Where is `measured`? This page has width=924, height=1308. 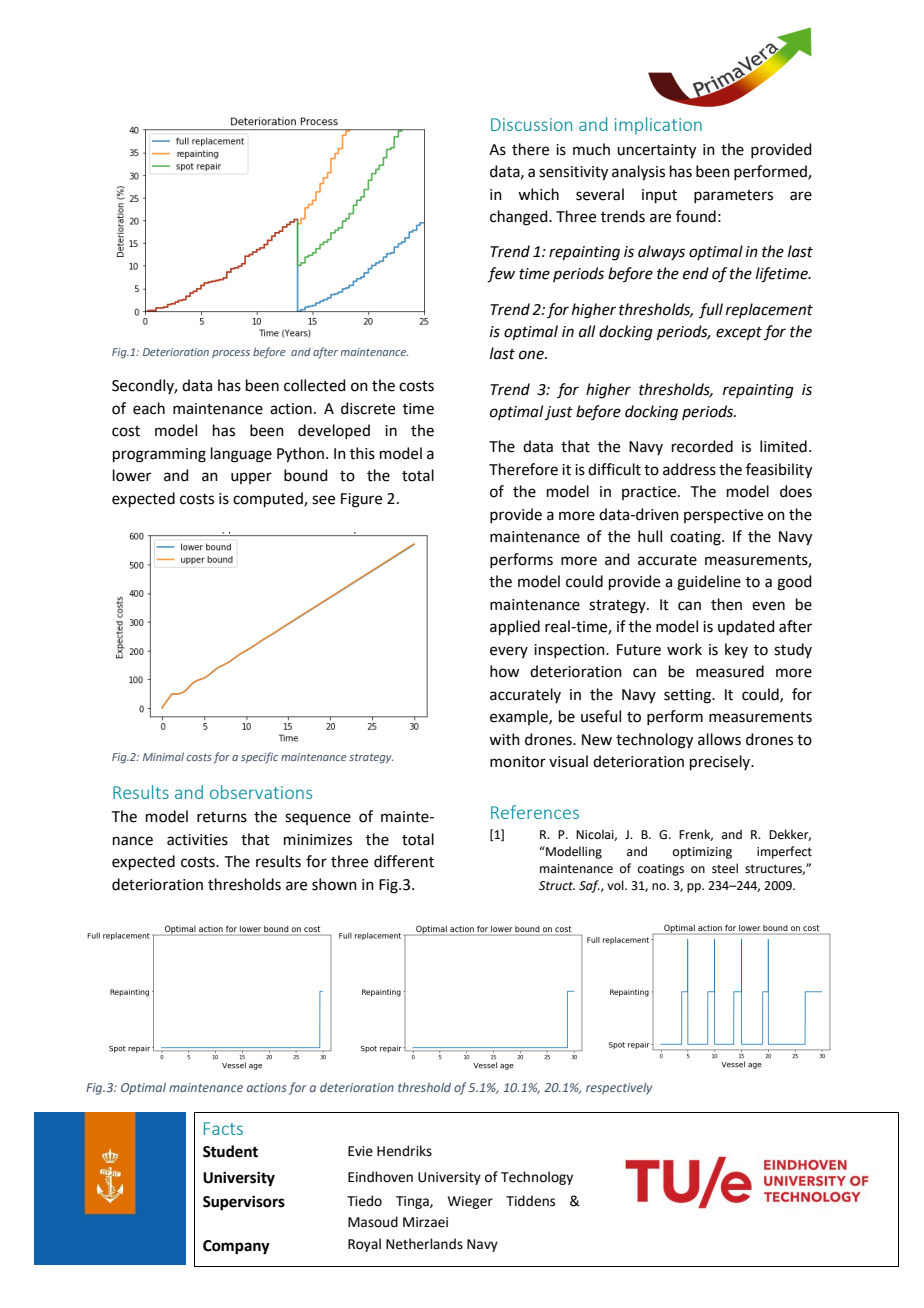
measured is located at coordinates (730, 671).
